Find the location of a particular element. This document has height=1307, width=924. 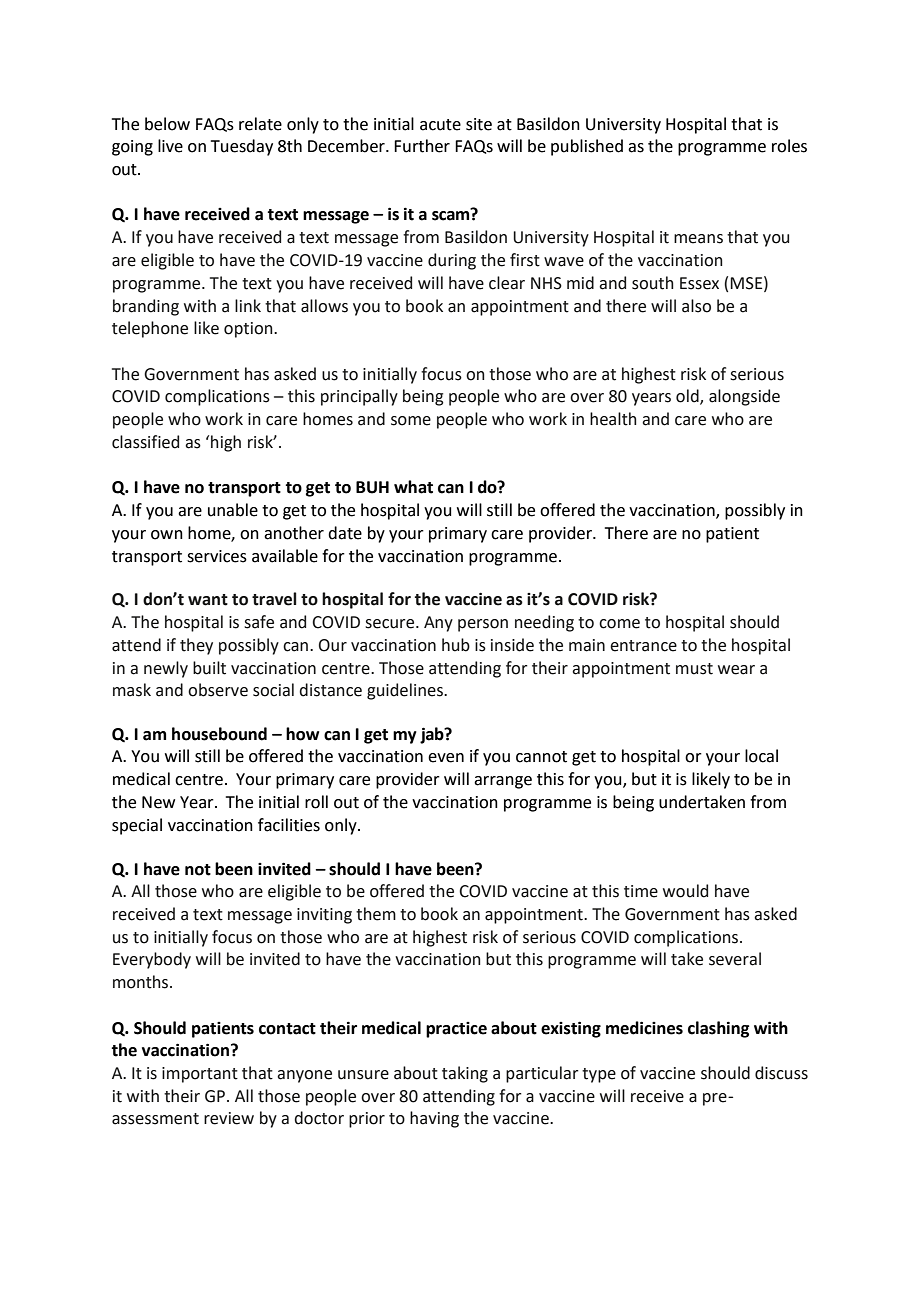

Tuesday is located at coordinates (242, 147).
